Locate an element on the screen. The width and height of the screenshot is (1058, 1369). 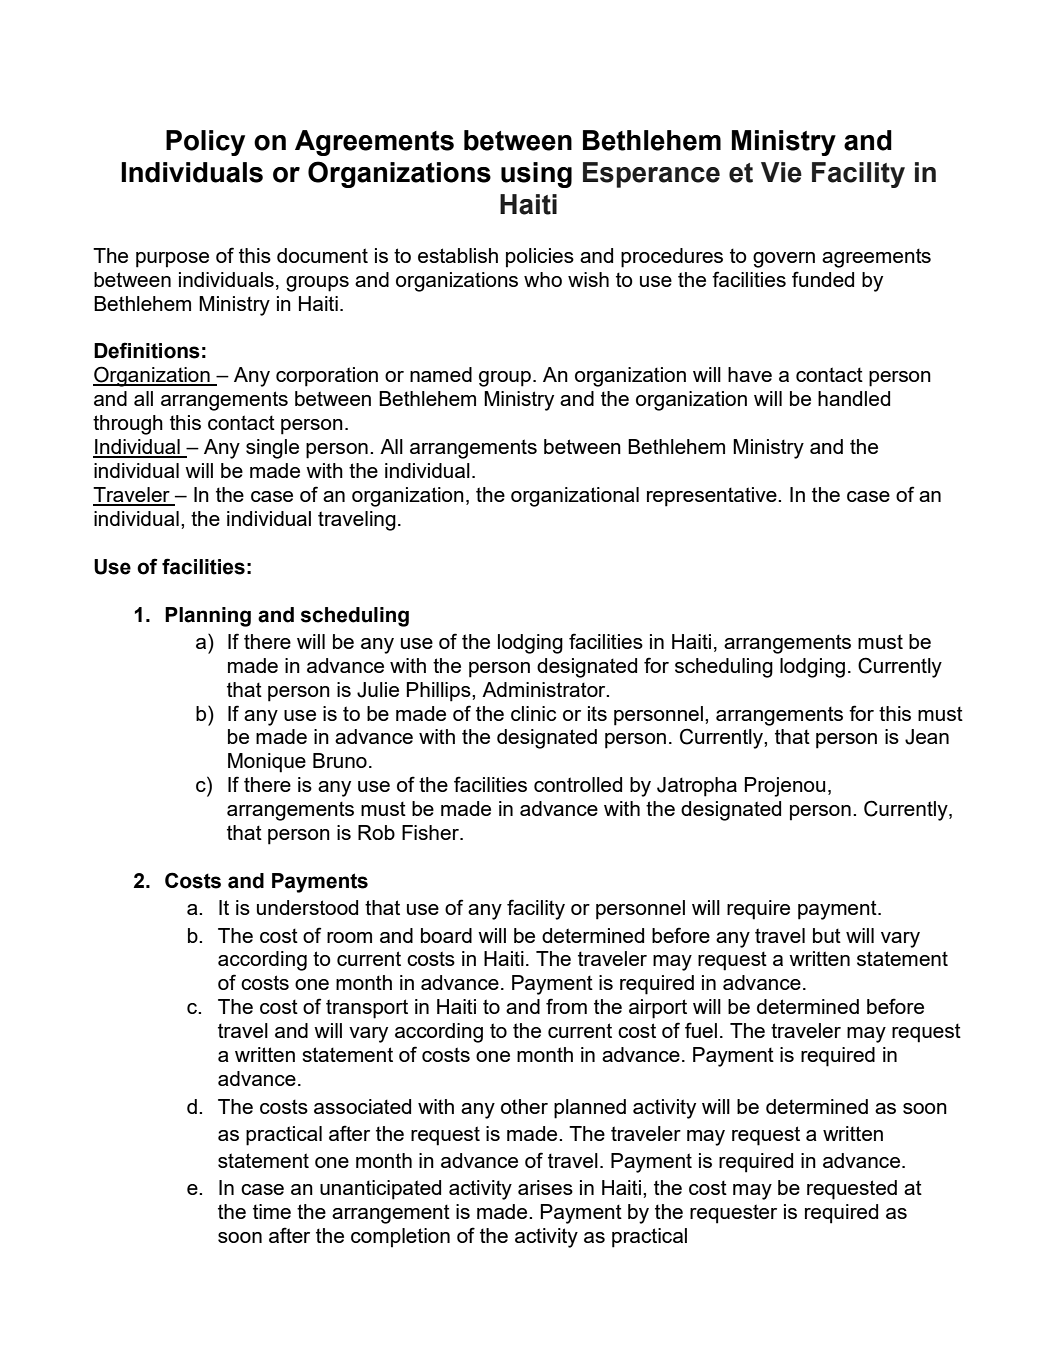
Vie is located at coordinates (781, 172).
